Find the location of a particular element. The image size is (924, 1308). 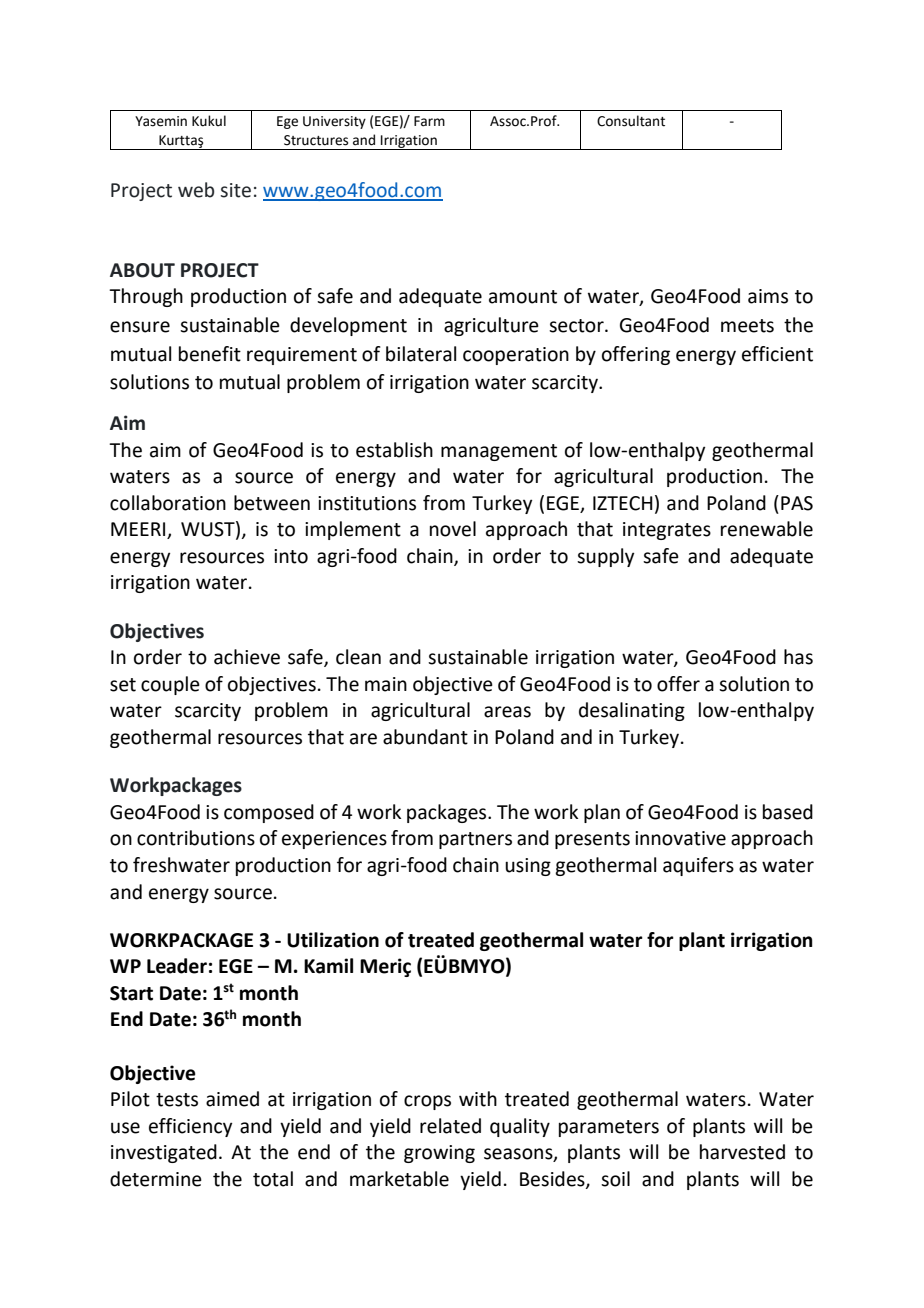

web is located at coordinates (196, 190).
